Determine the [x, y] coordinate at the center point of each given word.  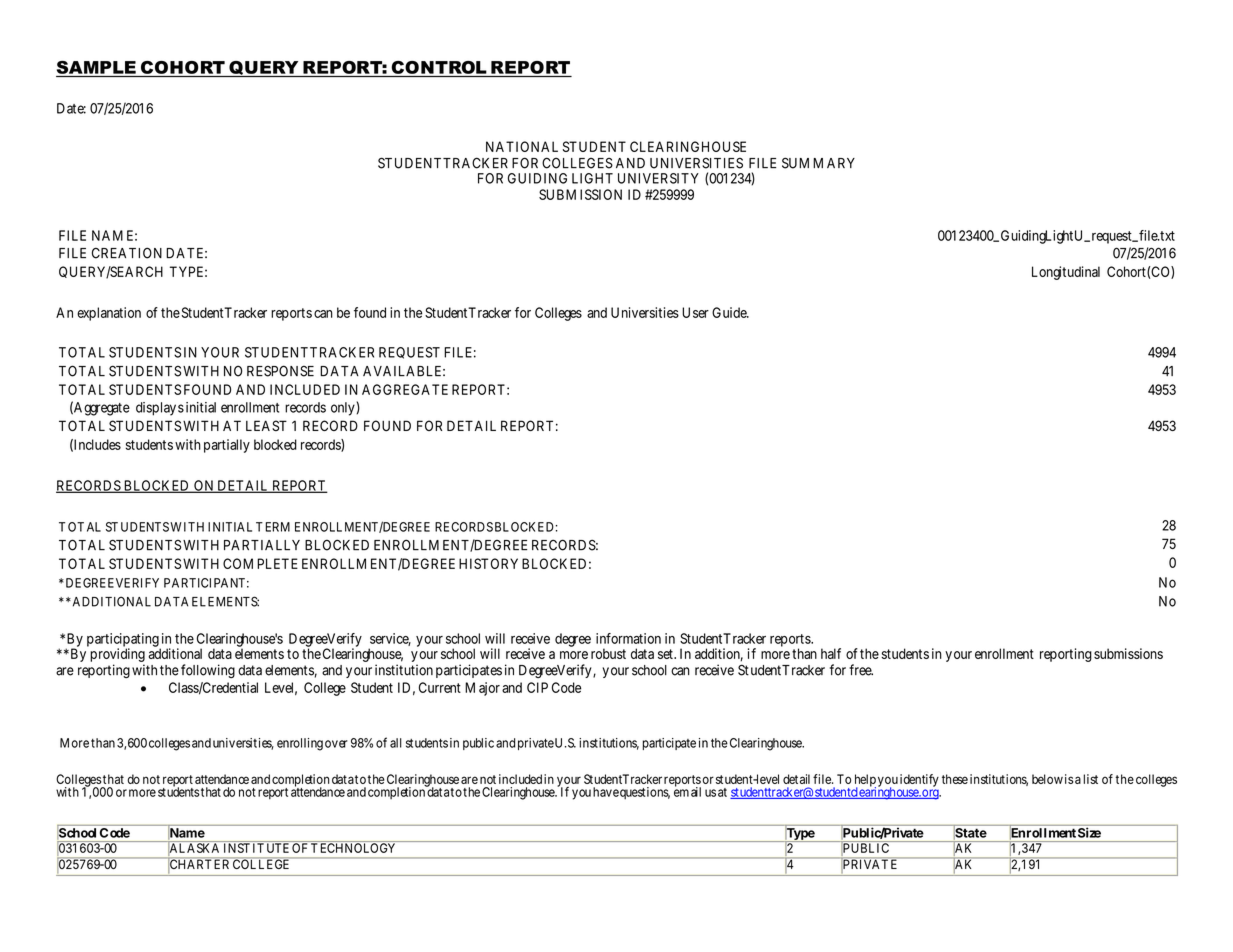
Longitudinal [1066, 273]
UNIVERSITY [658, 178]
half [831, 653]
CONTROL [439, 67]
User [695, 312]
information [628, 638]
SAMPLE [96, 67]
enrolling [300, 744]
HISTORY [488, 563]
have [606, 792]
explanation [109, 314]
